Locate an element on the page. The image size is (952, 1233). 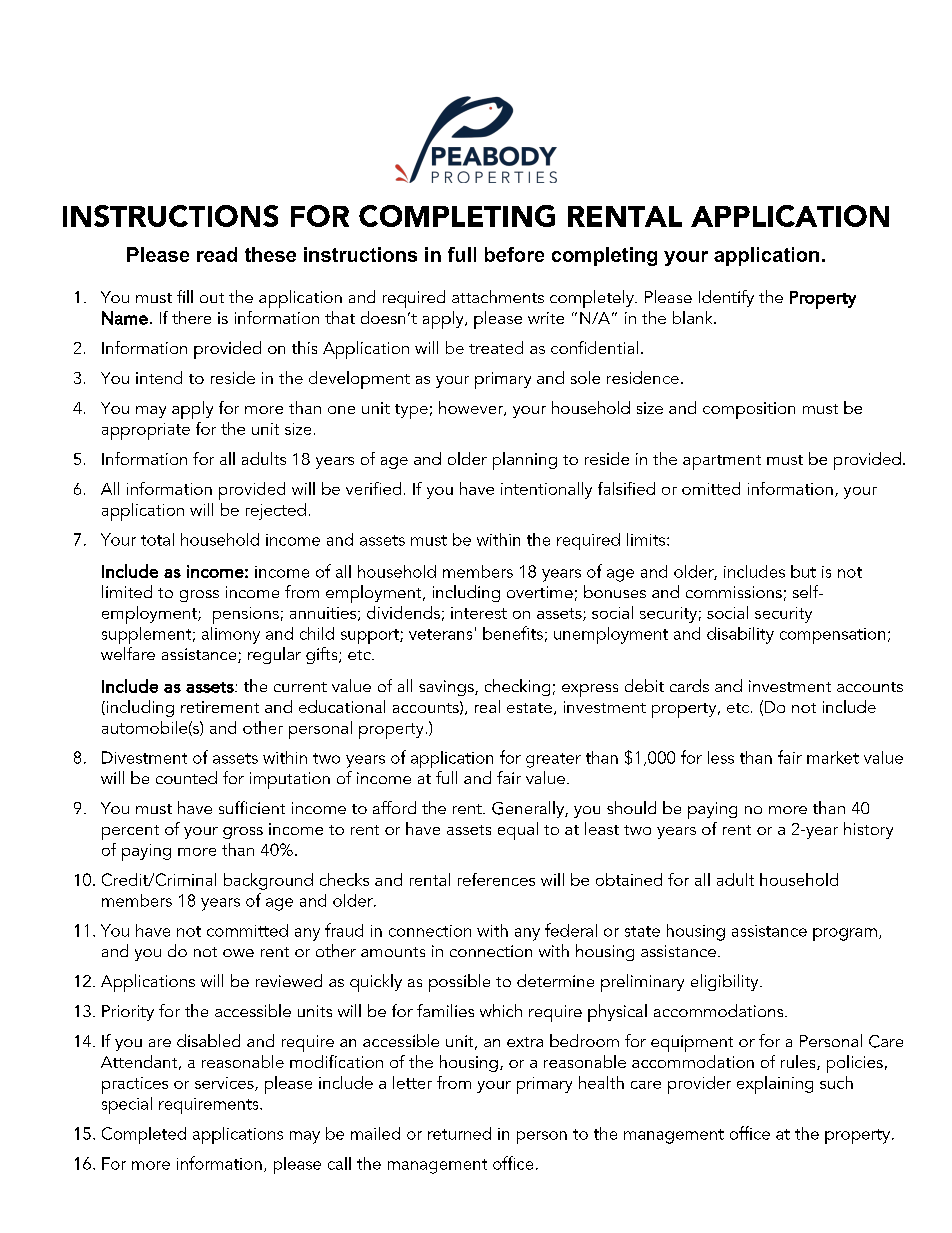
Identify is located at coordinates (726, 298).
